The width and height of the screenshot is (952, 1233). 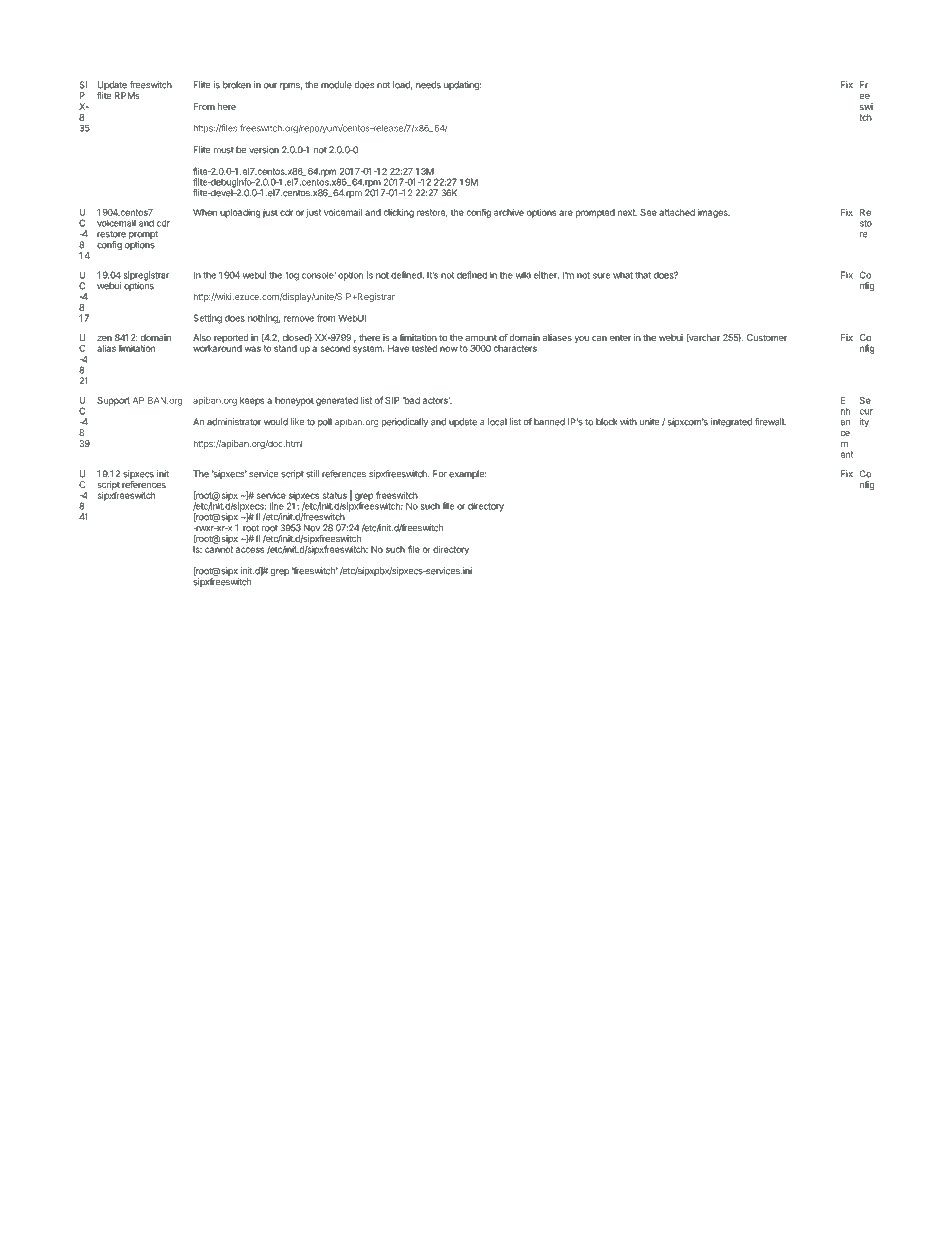 What do you see at coordinates (731, 422) in the screenshot?
I see `integrated` at bounding box center [731, 422].
